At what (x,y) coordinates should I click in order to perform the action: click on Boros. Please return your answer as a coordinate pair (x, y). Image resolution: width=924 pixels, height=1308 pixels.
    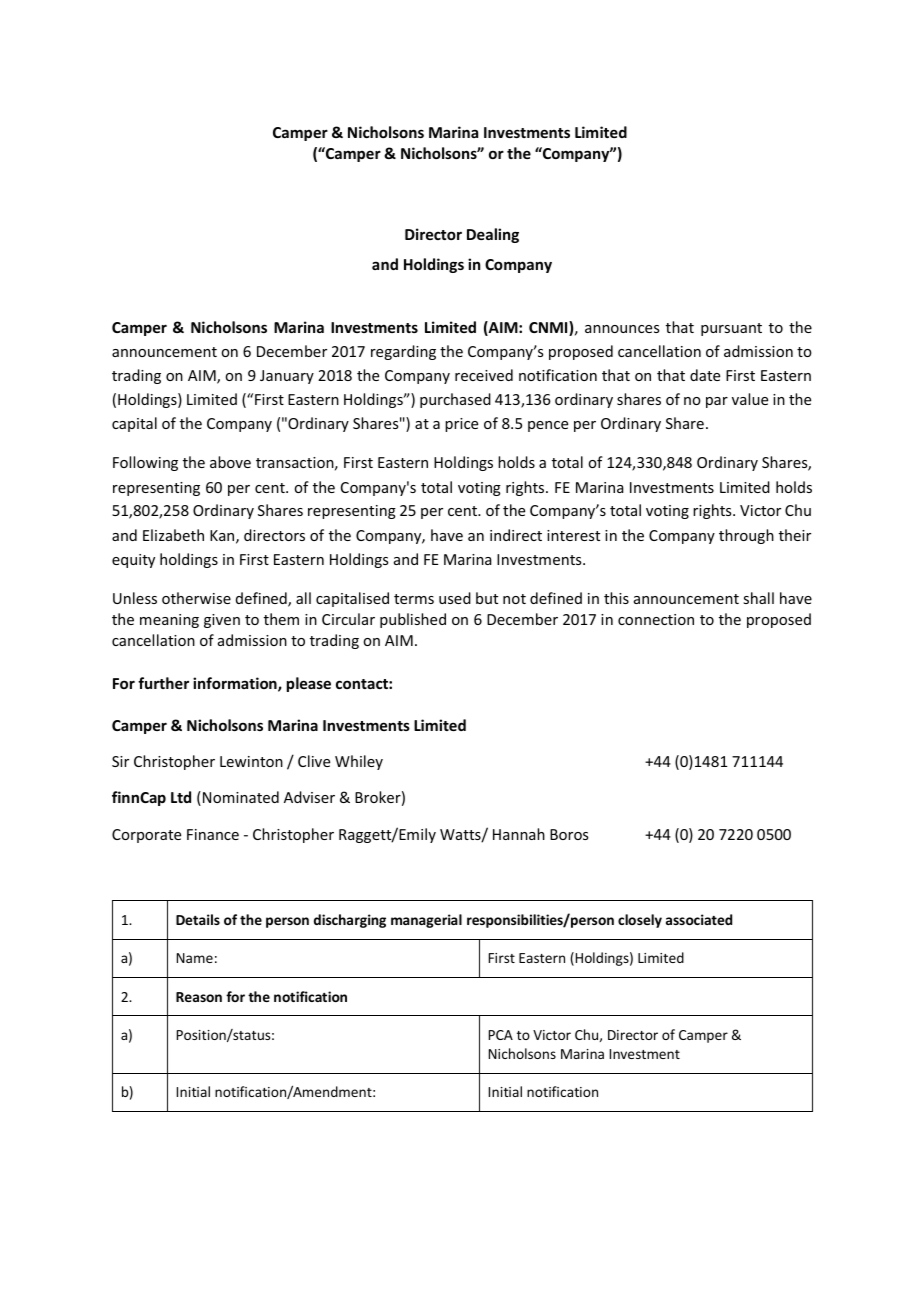
    Looking at the image, I should click on (569, 834).
